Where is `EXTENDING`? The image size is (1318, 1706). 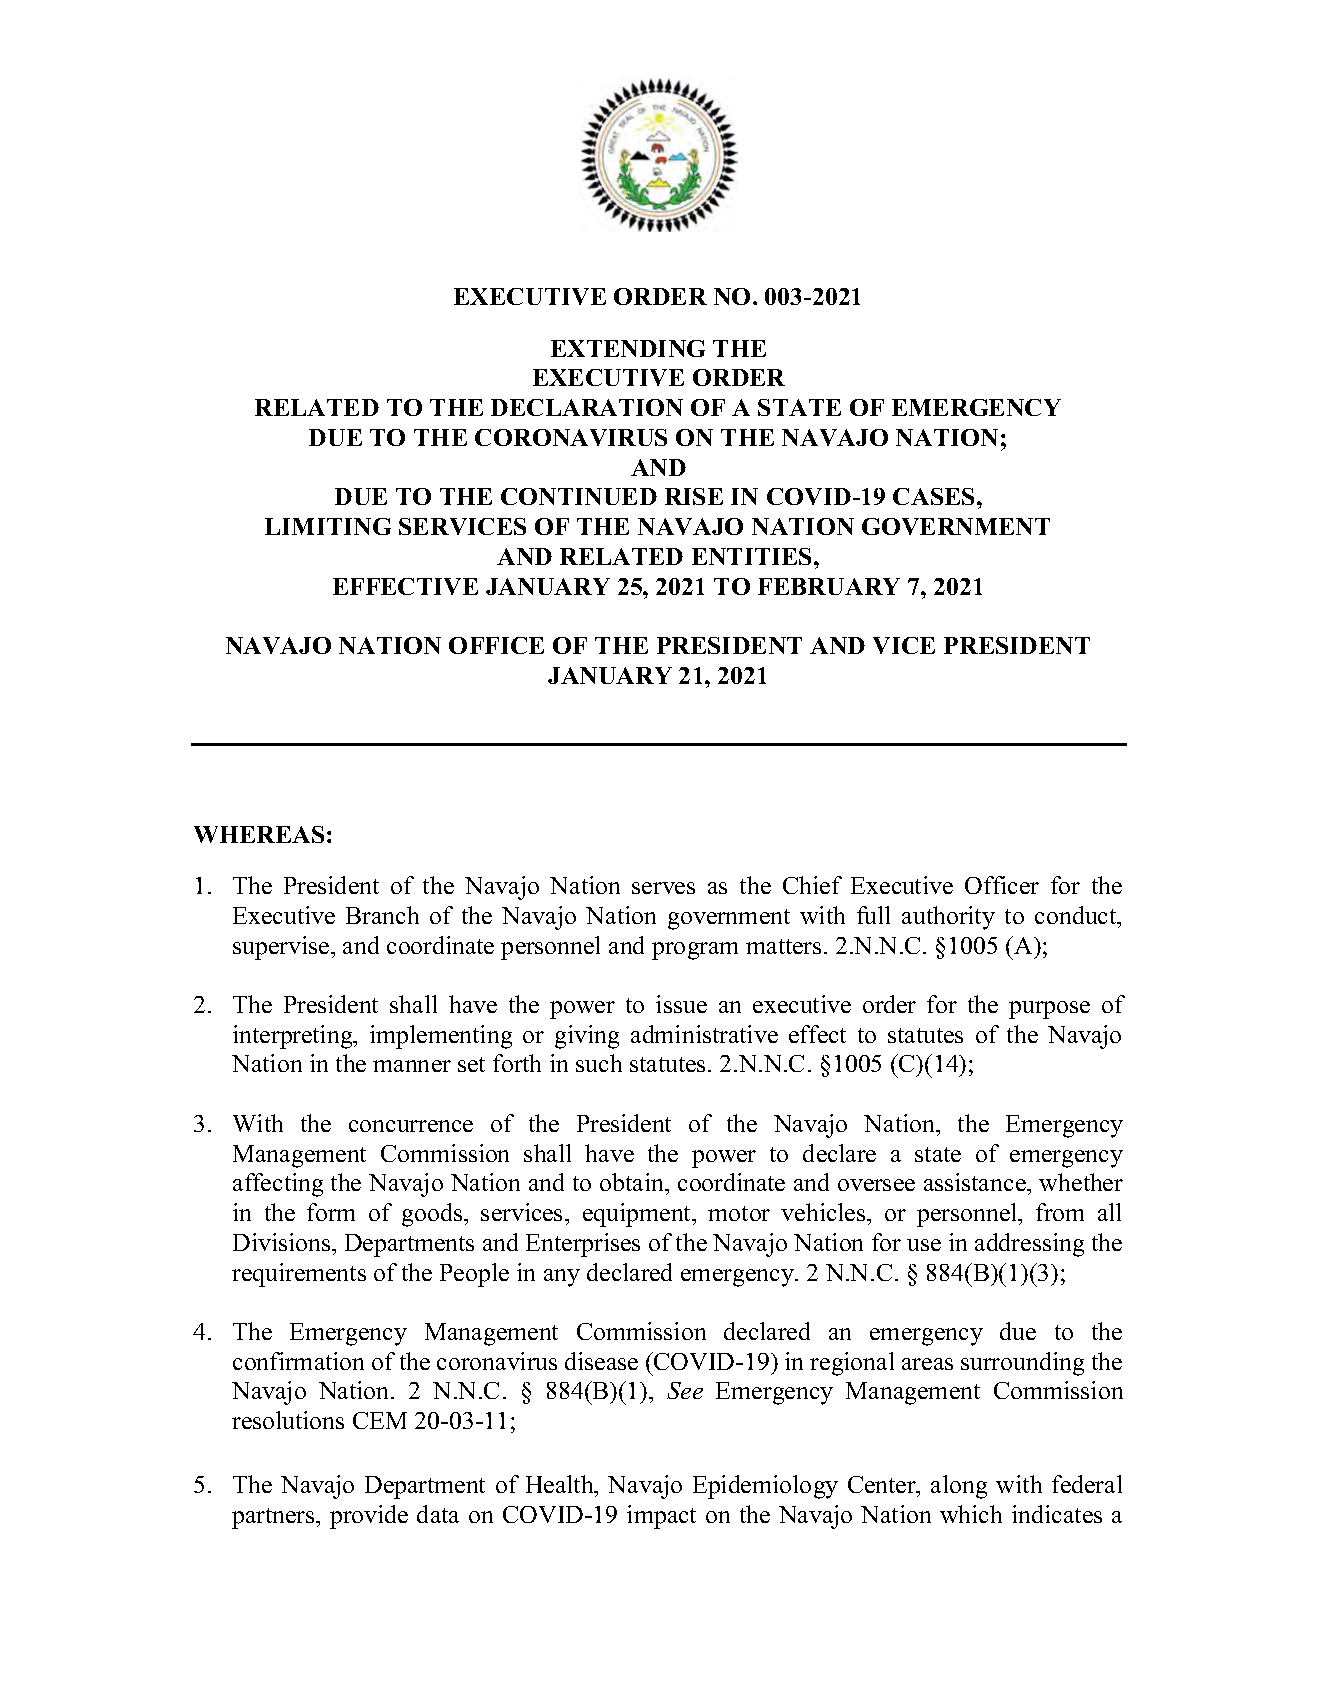 EXTENDING is located at coordinates (628, 348).
